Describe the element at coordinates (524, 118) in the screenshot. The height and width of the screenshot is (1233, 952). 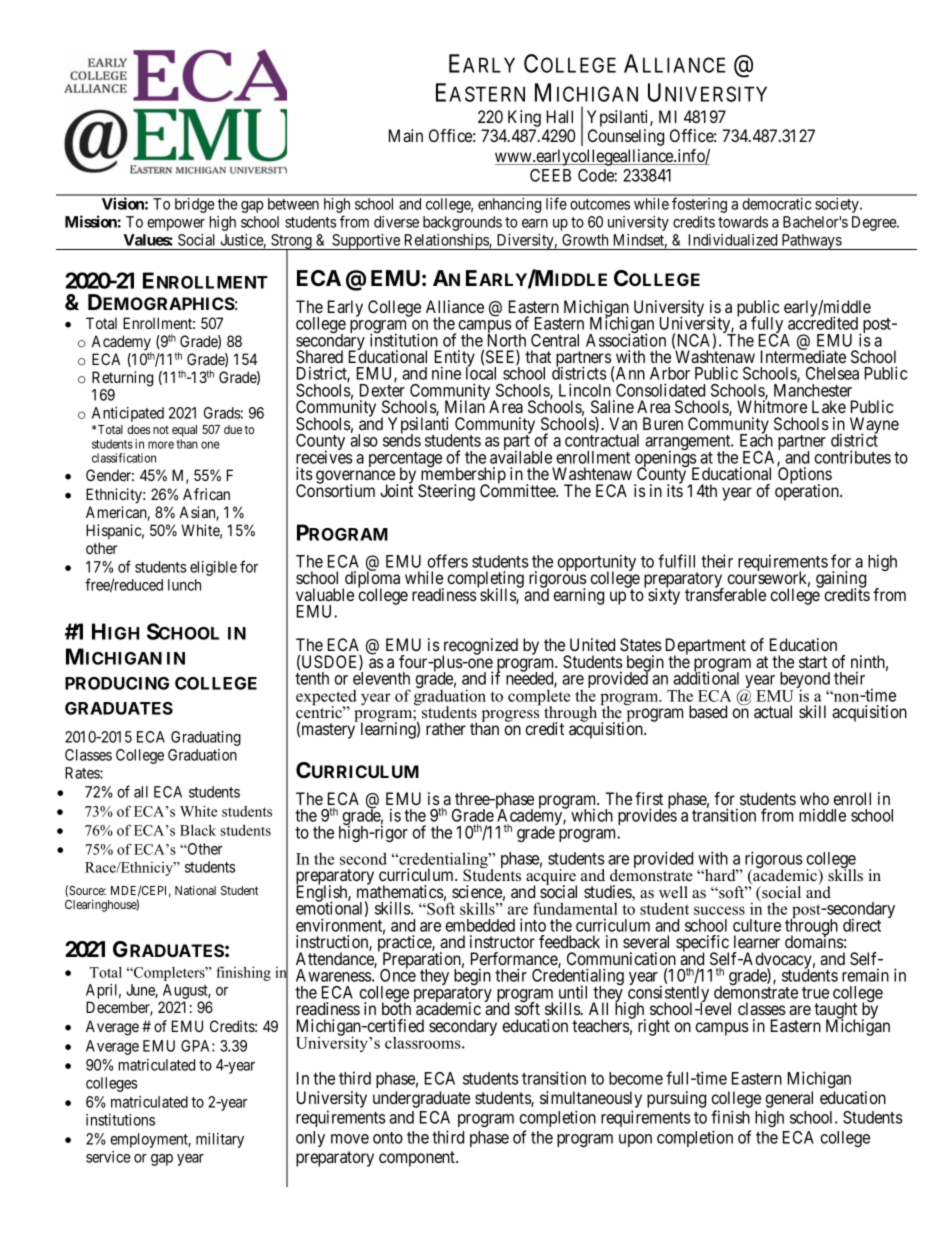
I see `King` at that location.
